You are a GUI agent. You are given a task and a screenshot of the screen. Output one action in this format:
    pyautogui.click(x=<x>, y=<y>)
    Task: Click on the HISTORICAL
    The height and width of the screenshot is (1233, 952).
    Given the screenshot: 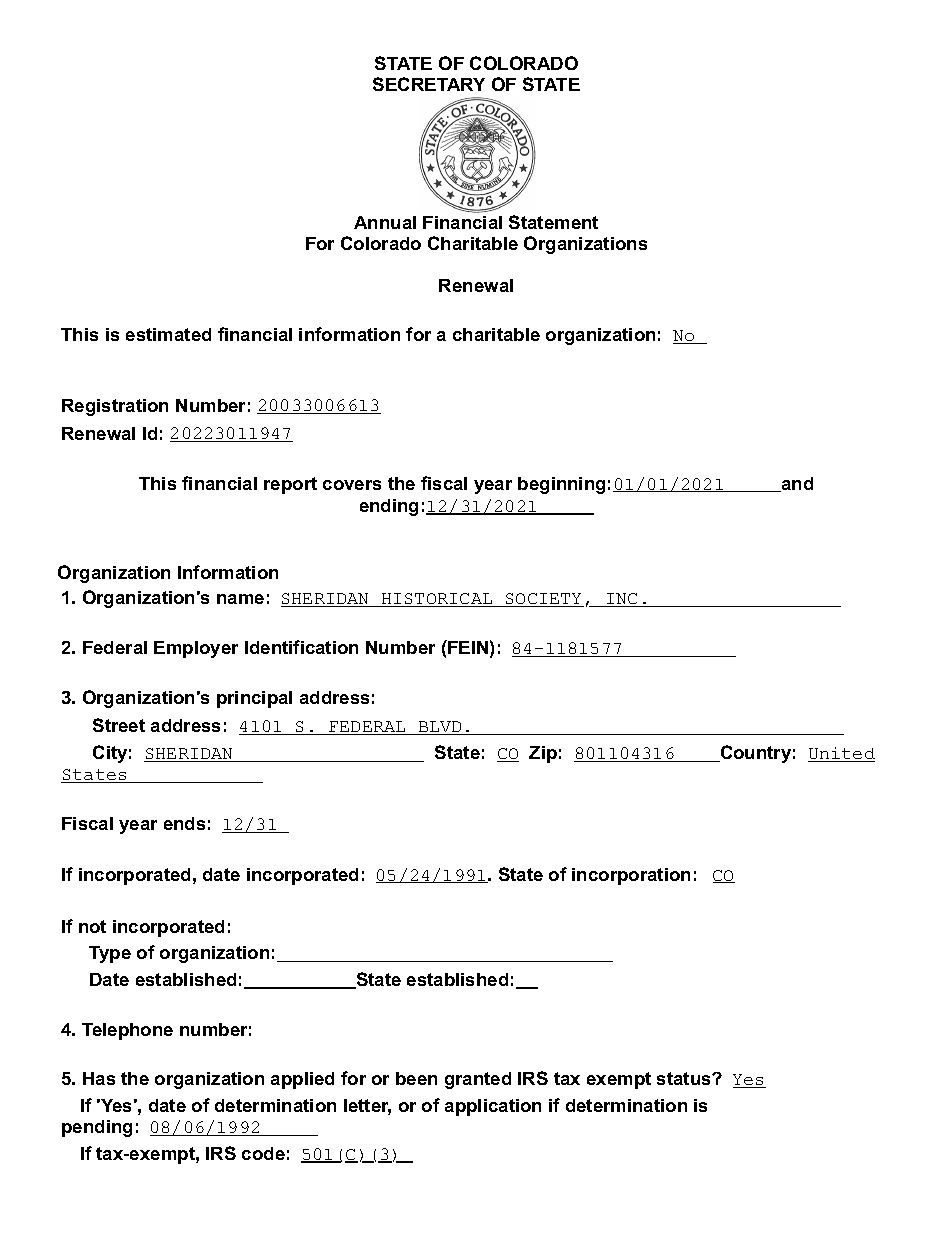 What is the action you would take?
    pyautogui.click(x=437, y=600)
